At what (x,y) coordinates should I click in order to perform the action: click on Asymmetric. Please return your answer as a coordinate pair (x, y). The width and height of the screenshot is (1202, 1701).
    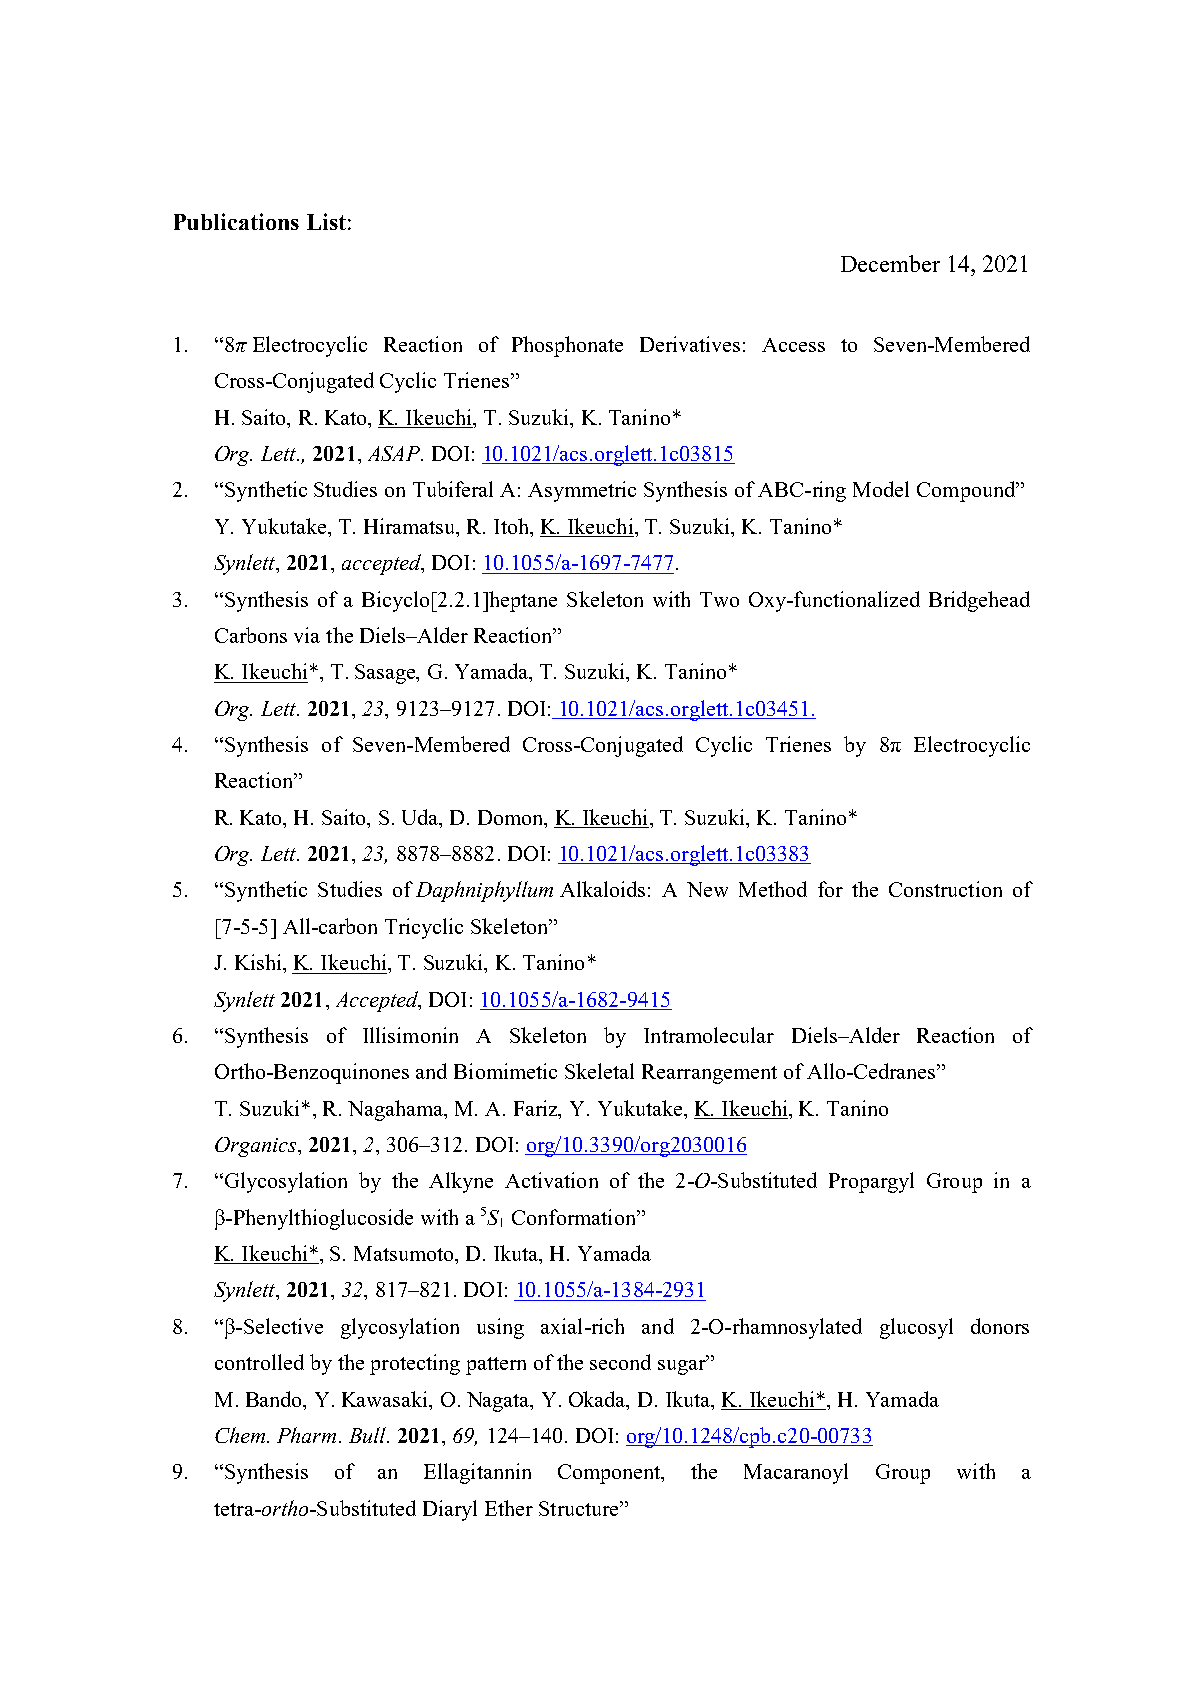
    Looking at the image, I should click on (582, 491).
